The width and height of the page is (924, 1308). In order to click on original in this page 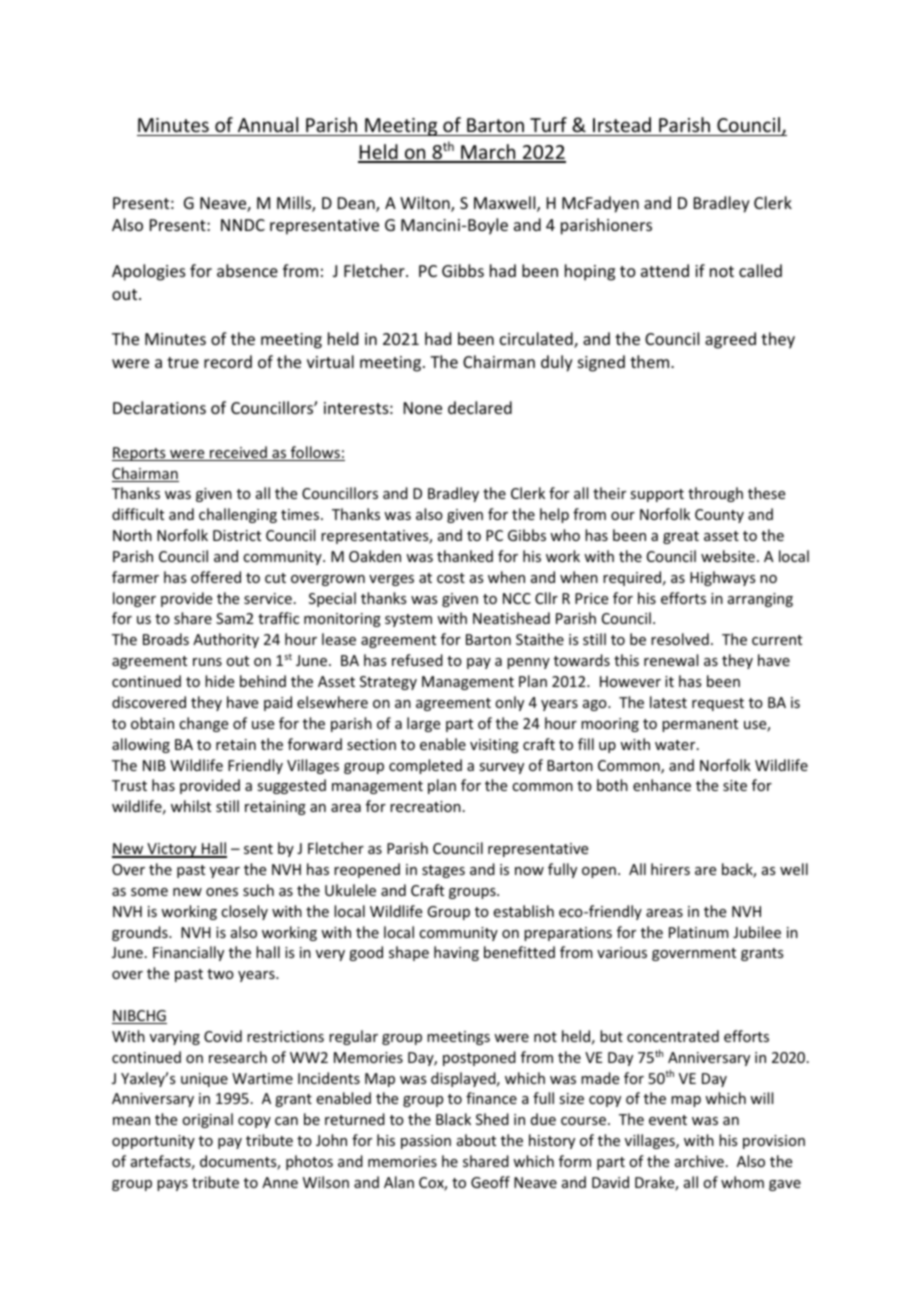, I will do `click(207, 1120)`.
